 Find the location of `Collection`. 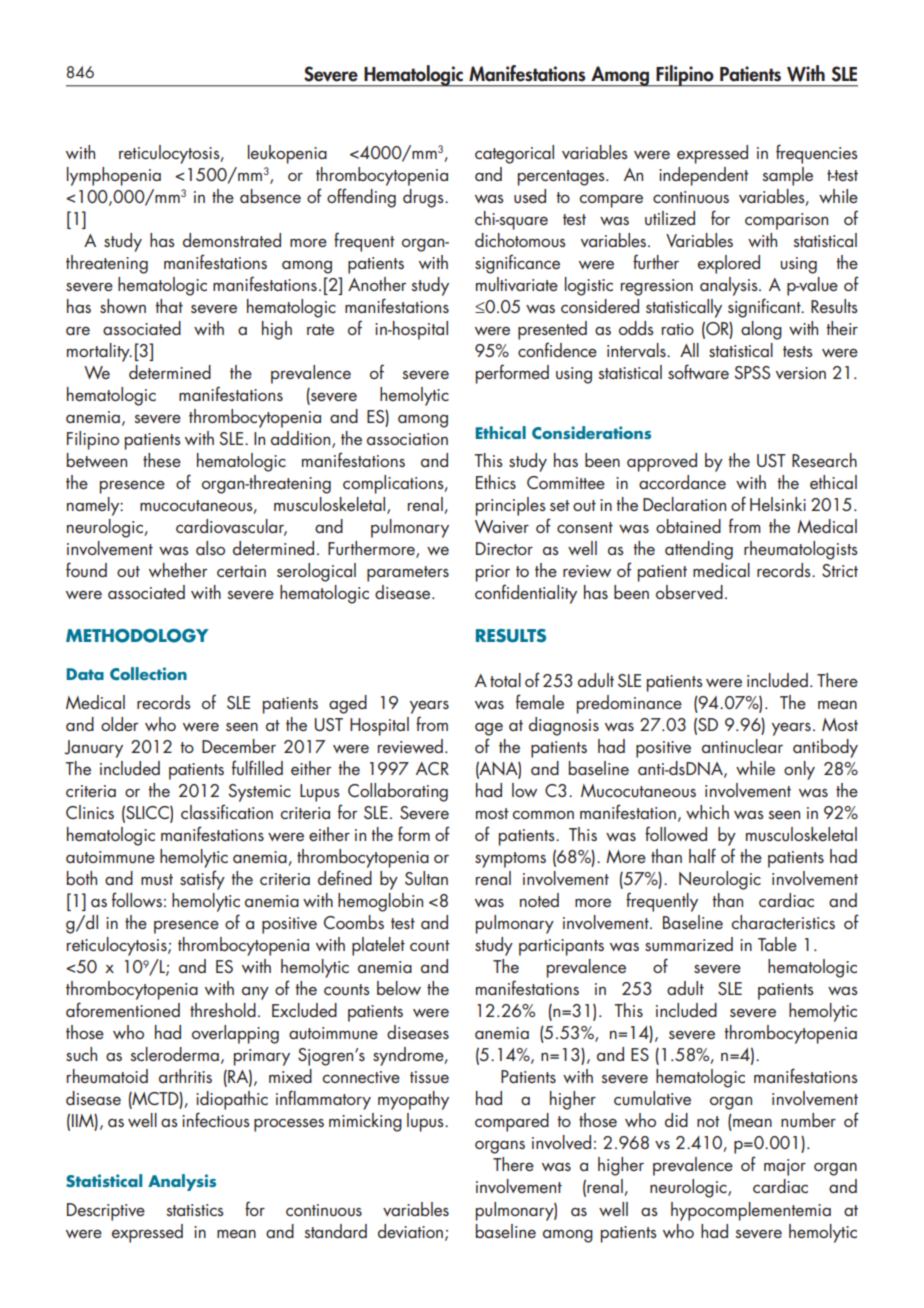

Collection is located at coordinates (148, 674).
